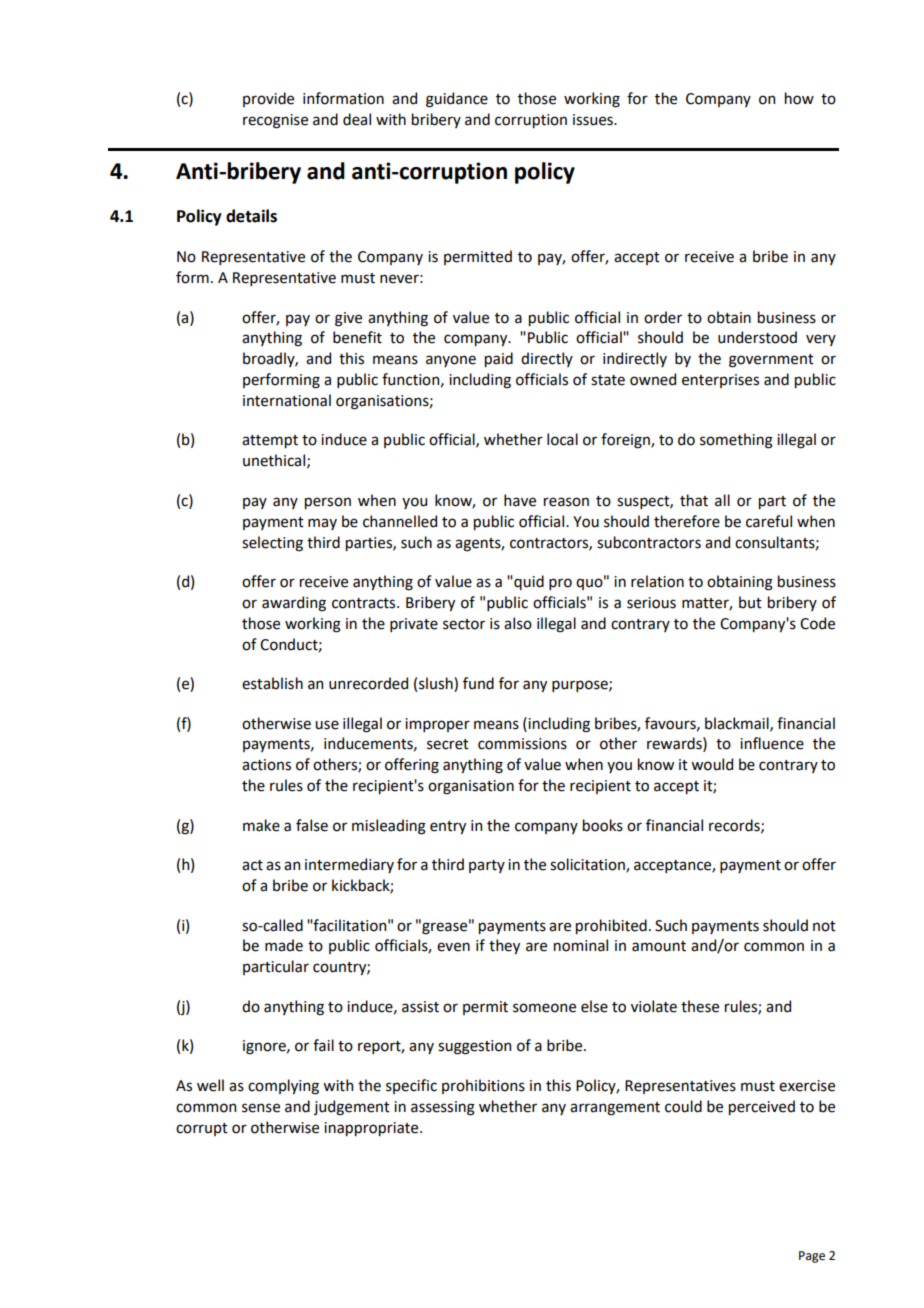 The image size is (924, 1308). I want to click on quid, so click(528, 582).
